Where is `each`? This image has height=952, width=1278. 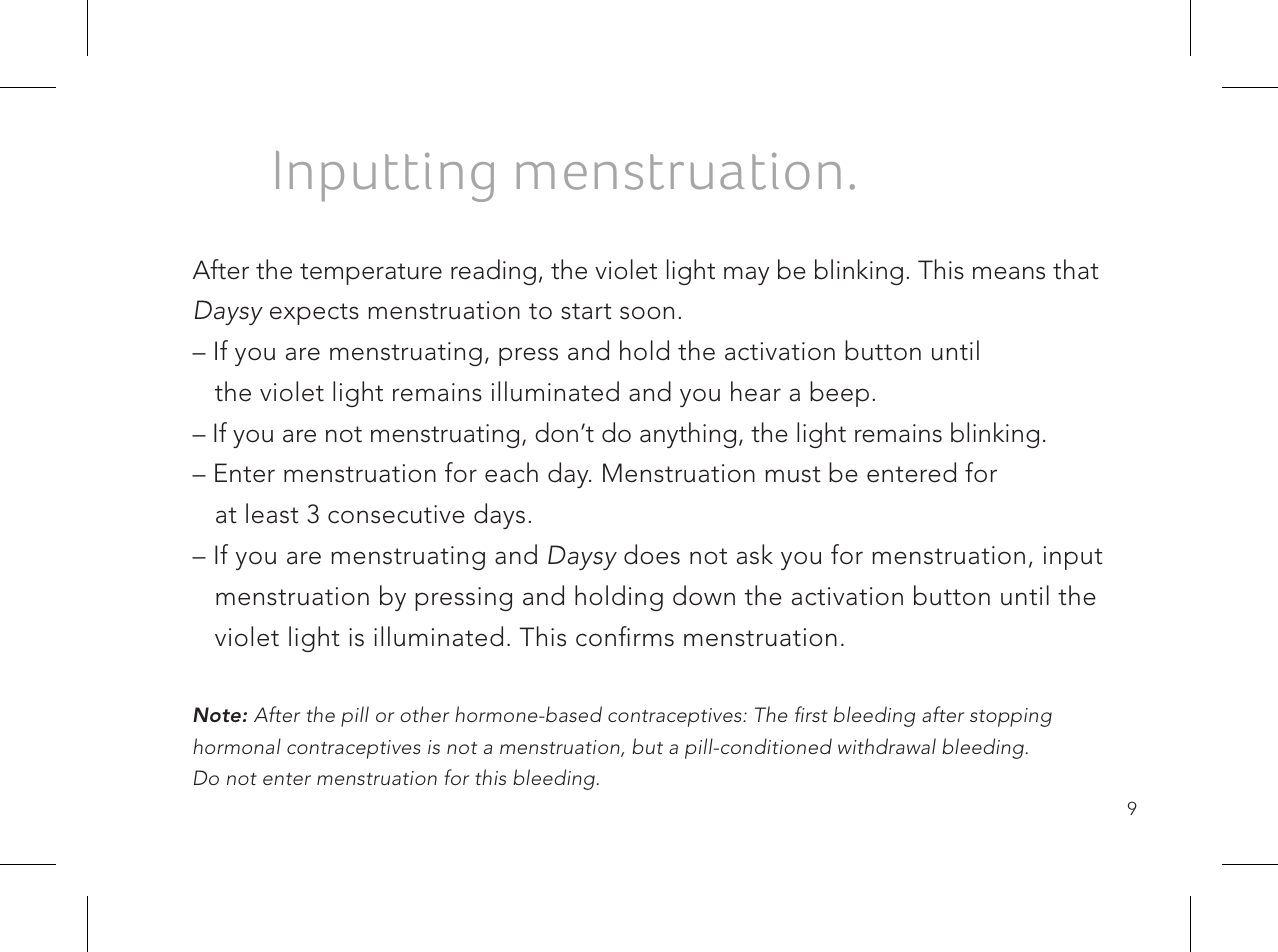
each is located at coordinates (511, 472).
